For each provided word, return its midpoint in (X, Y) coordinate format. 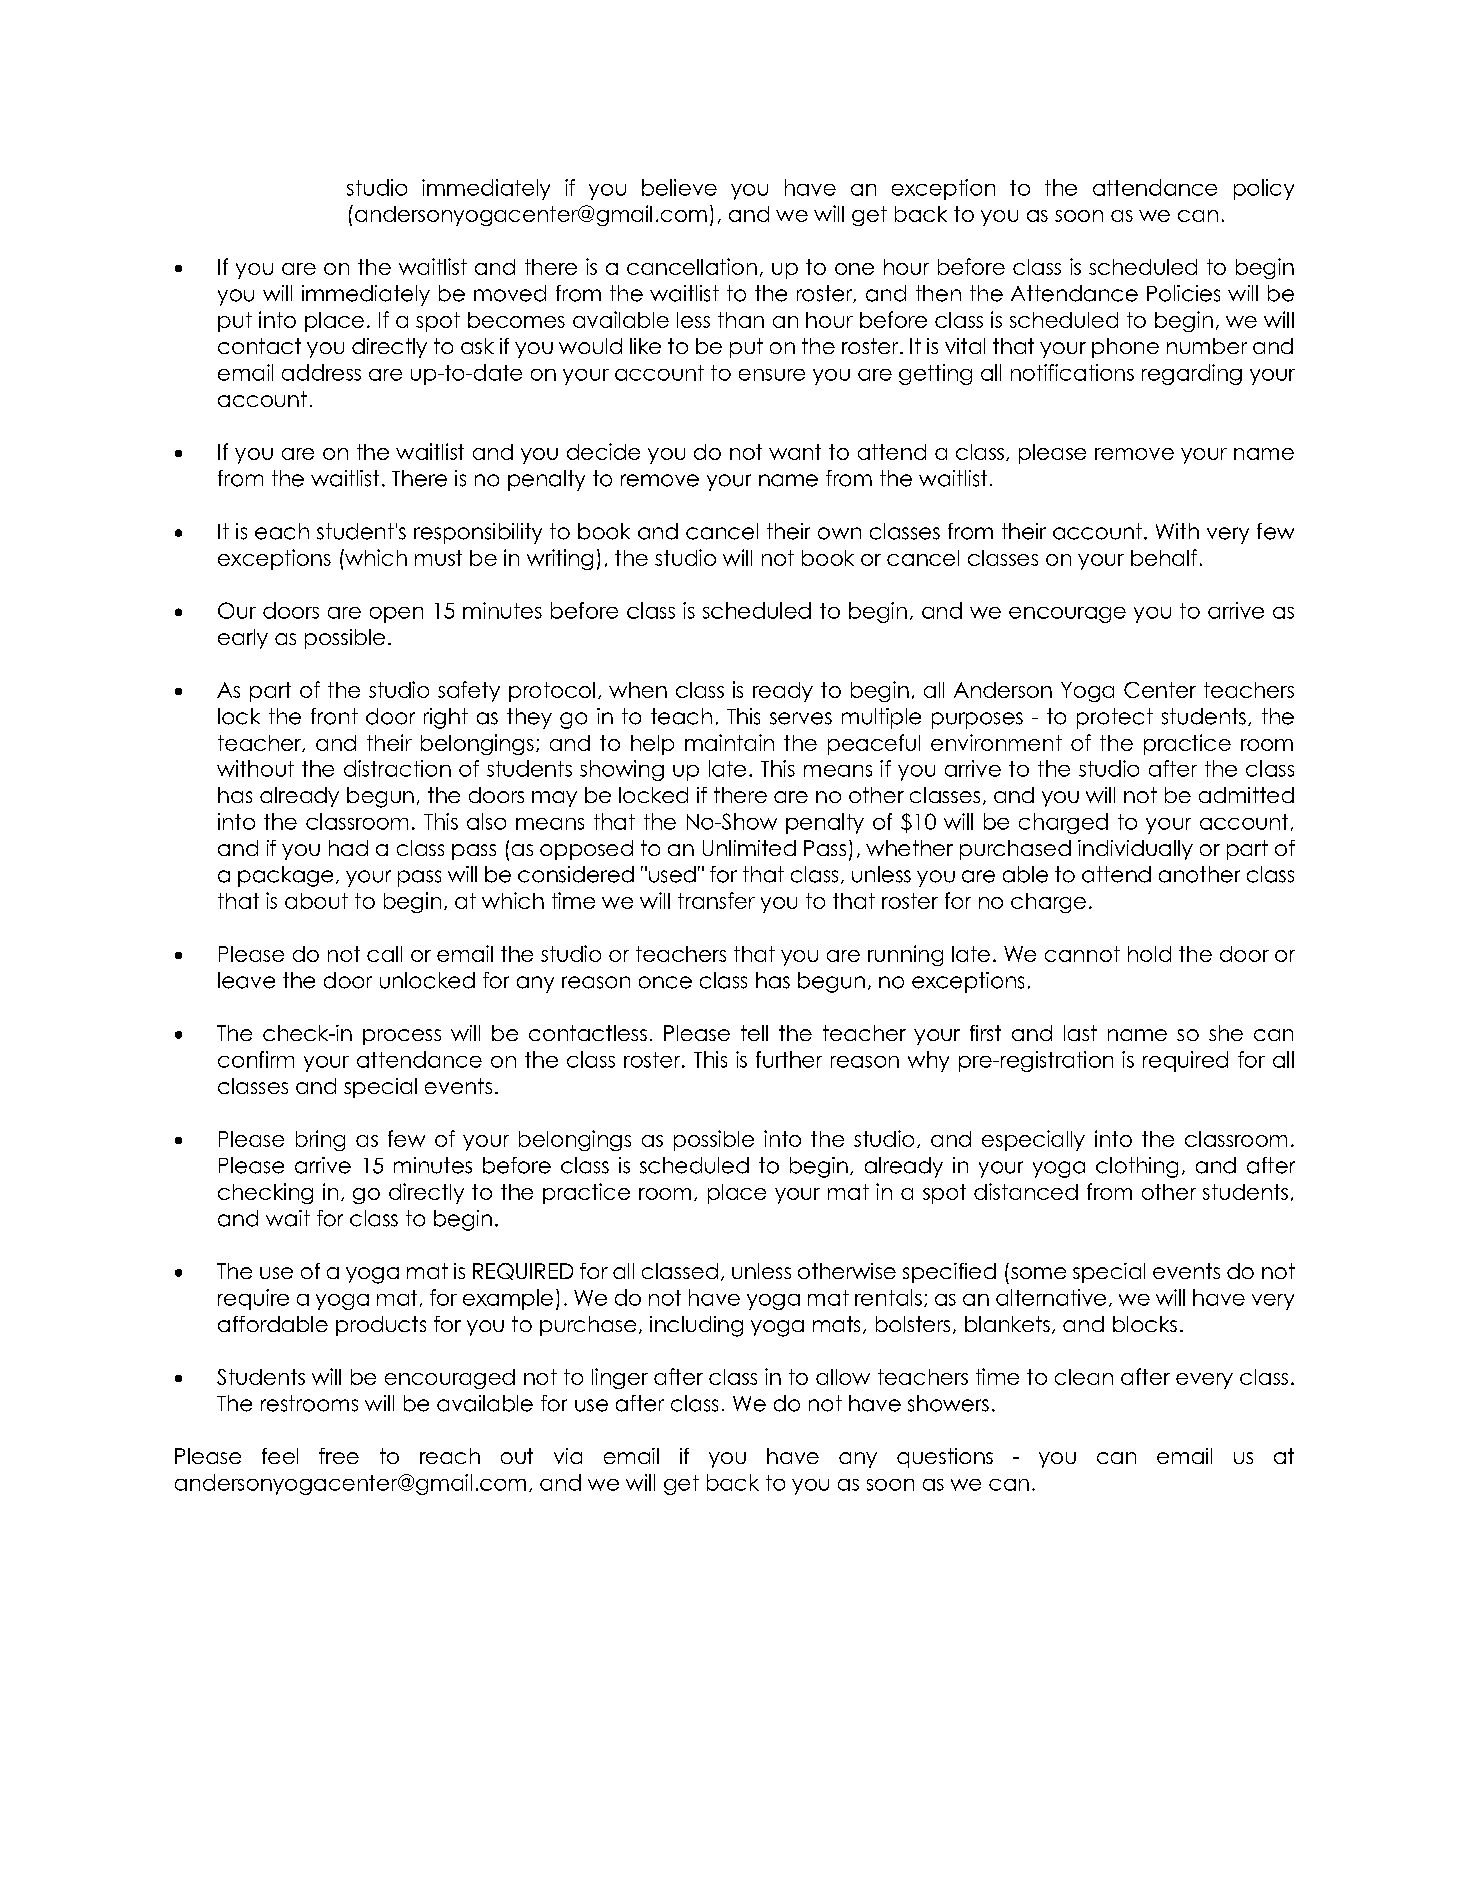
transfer (716, 900)
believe (679, 187)
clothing (1137, 1167)
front (334, 716)
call (384, 954)
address (321, 372)
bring (320, 1140)
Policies (1183, 293)
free (339, 1456)
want (795, 452)
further (789, 1059)
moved (510, 293)
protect (1115, 718)
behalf (1164, 557)
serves (801, 718)
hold (1149, 954)
